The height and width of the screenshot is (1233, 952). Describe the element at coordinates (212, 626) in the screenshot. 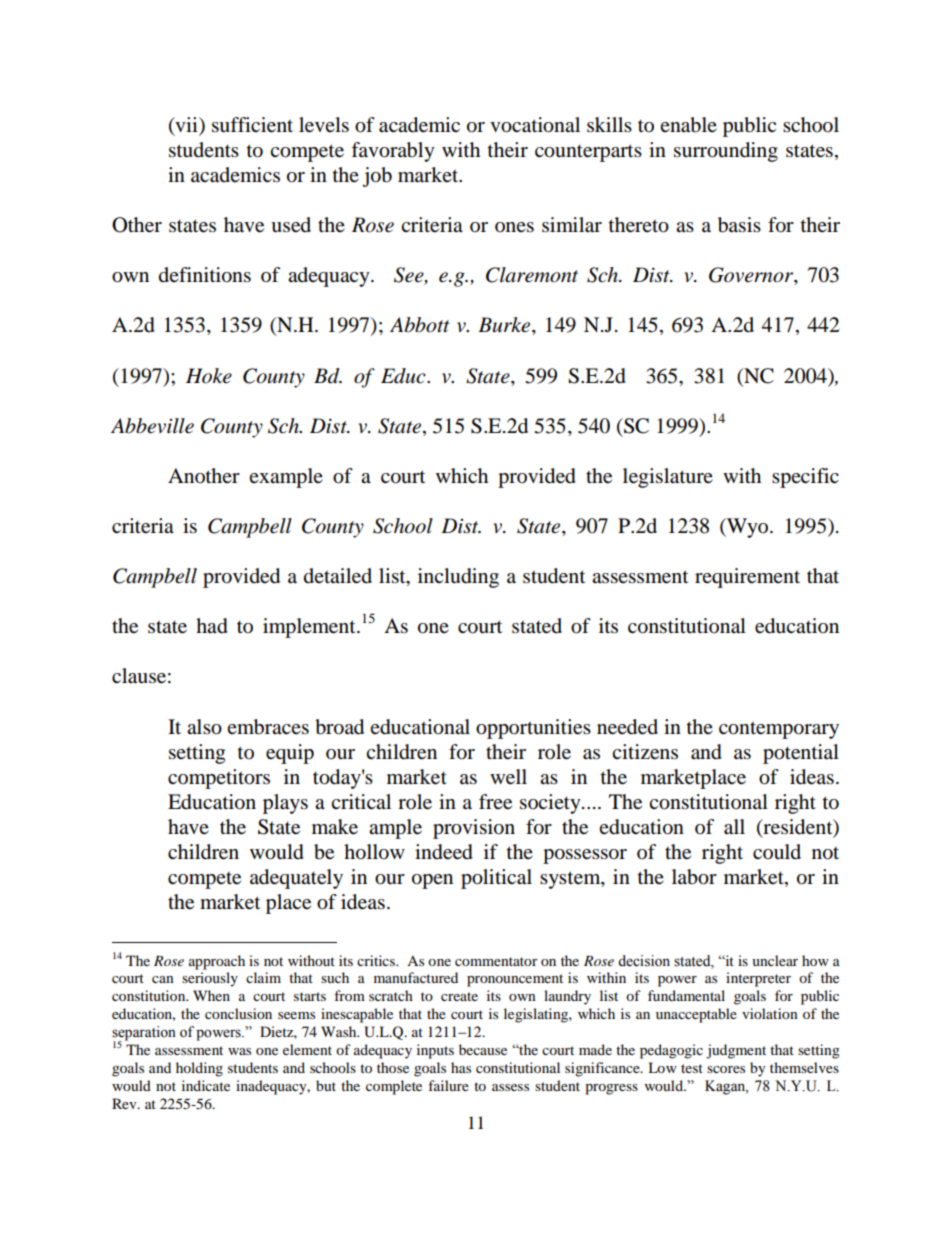

I see `had` at that location.
